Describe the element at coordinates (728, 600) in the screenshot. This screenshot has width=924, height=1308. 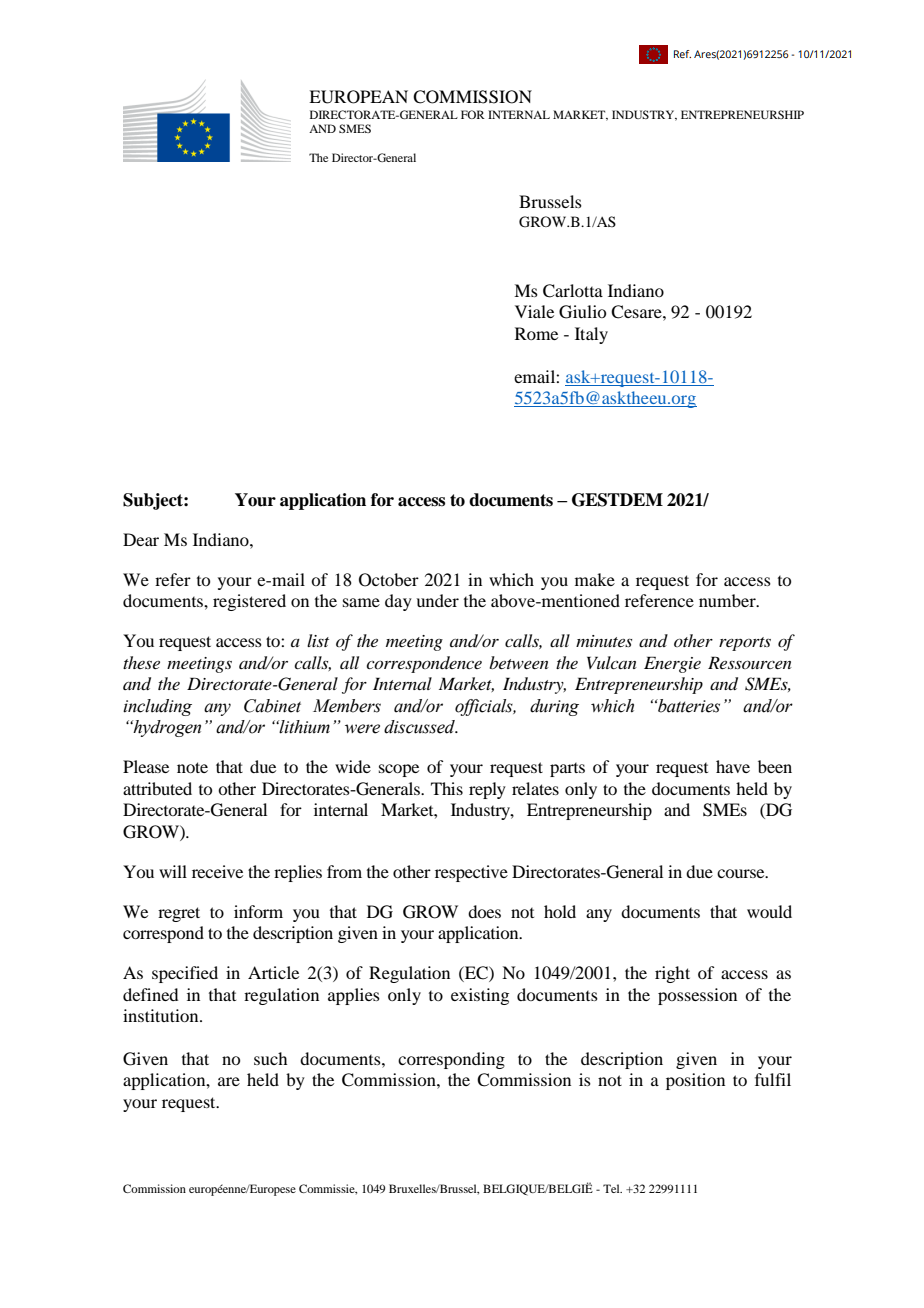
I see `number` at that location.
